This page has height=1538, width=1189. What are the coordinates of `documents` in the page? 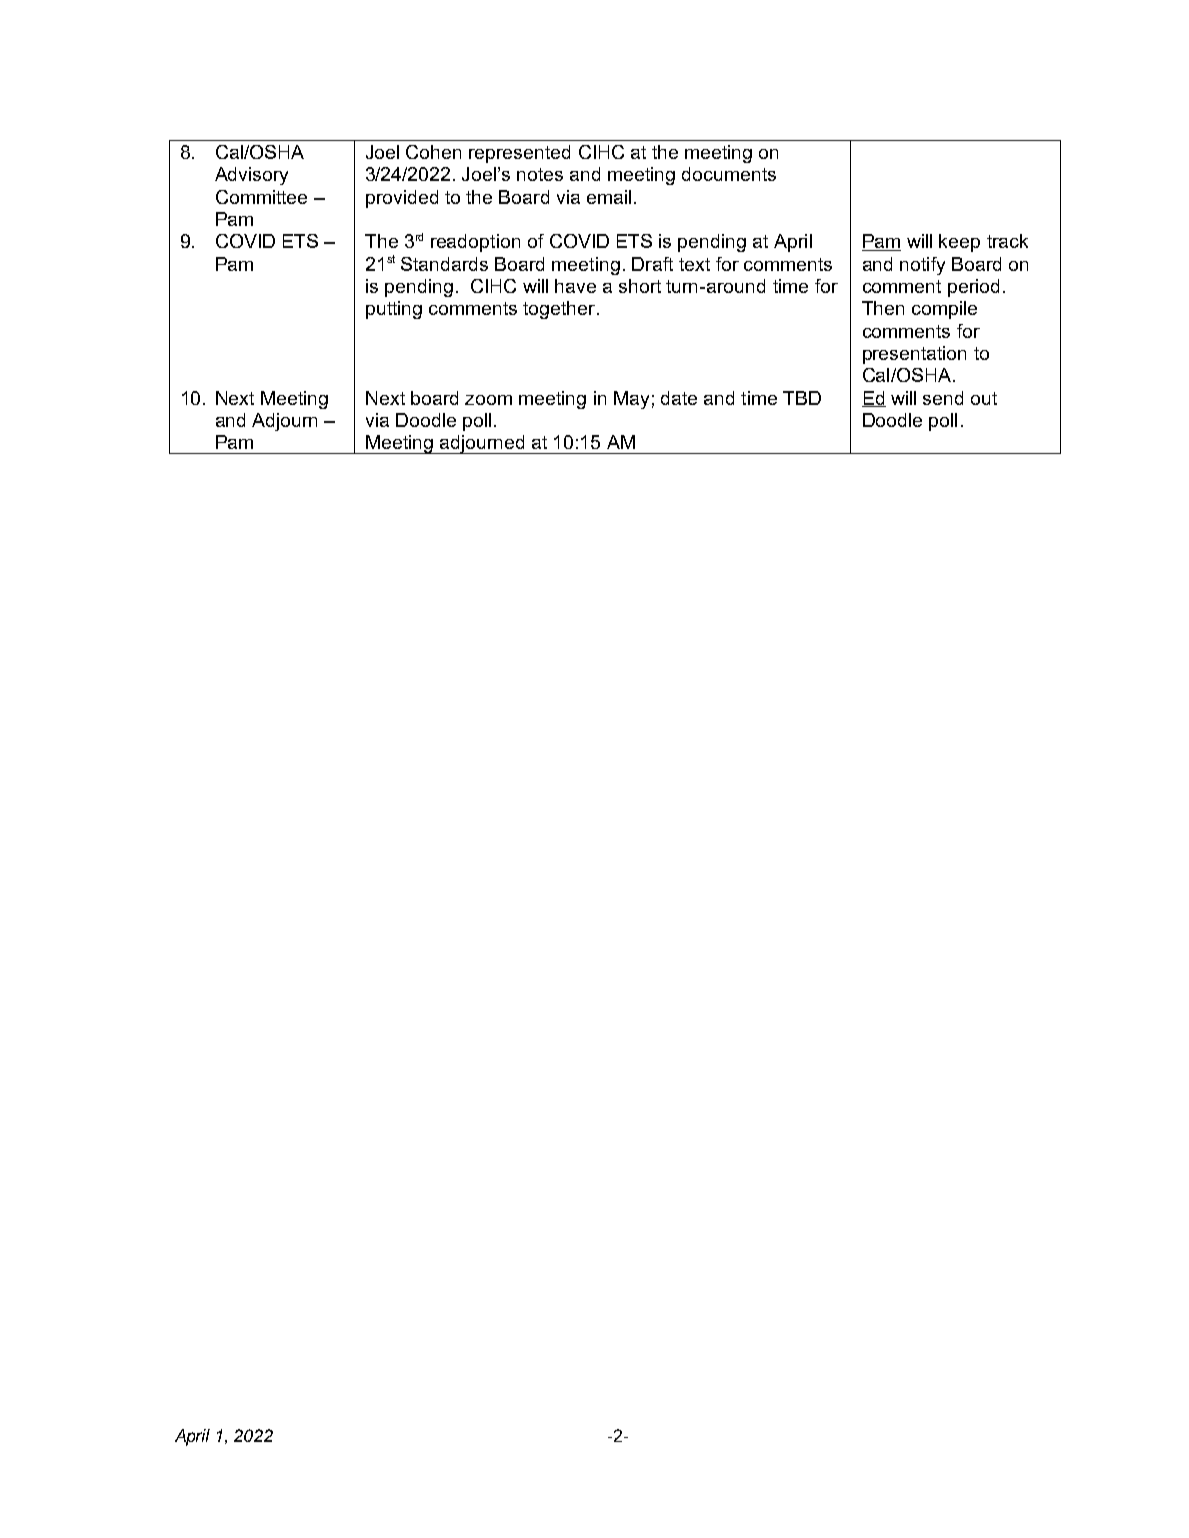 It's located at (729, 174).
